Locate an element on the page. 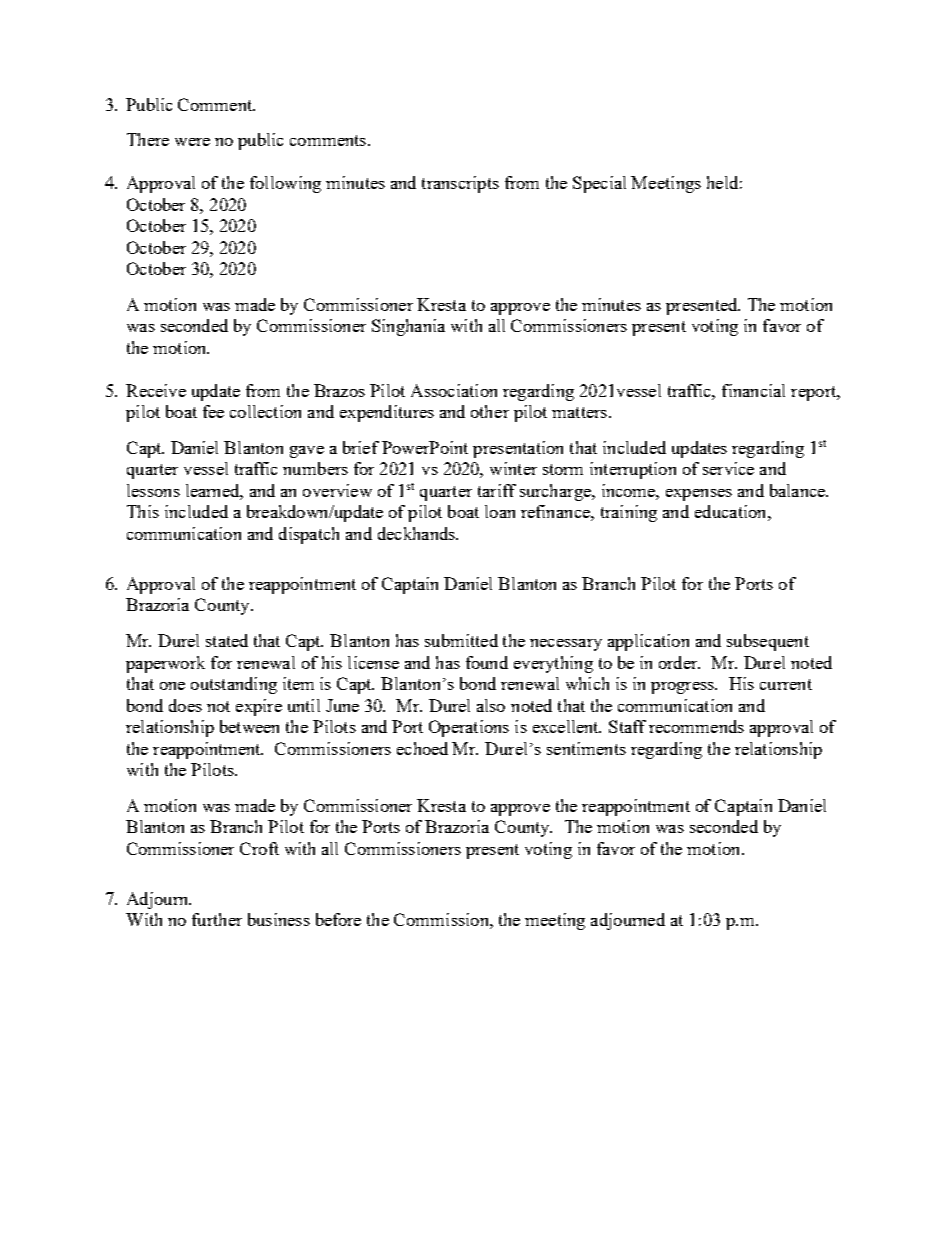 Image resolution: width=952 pixels, height=1233 pixels. expenses is located at coordinates (699, 495).
